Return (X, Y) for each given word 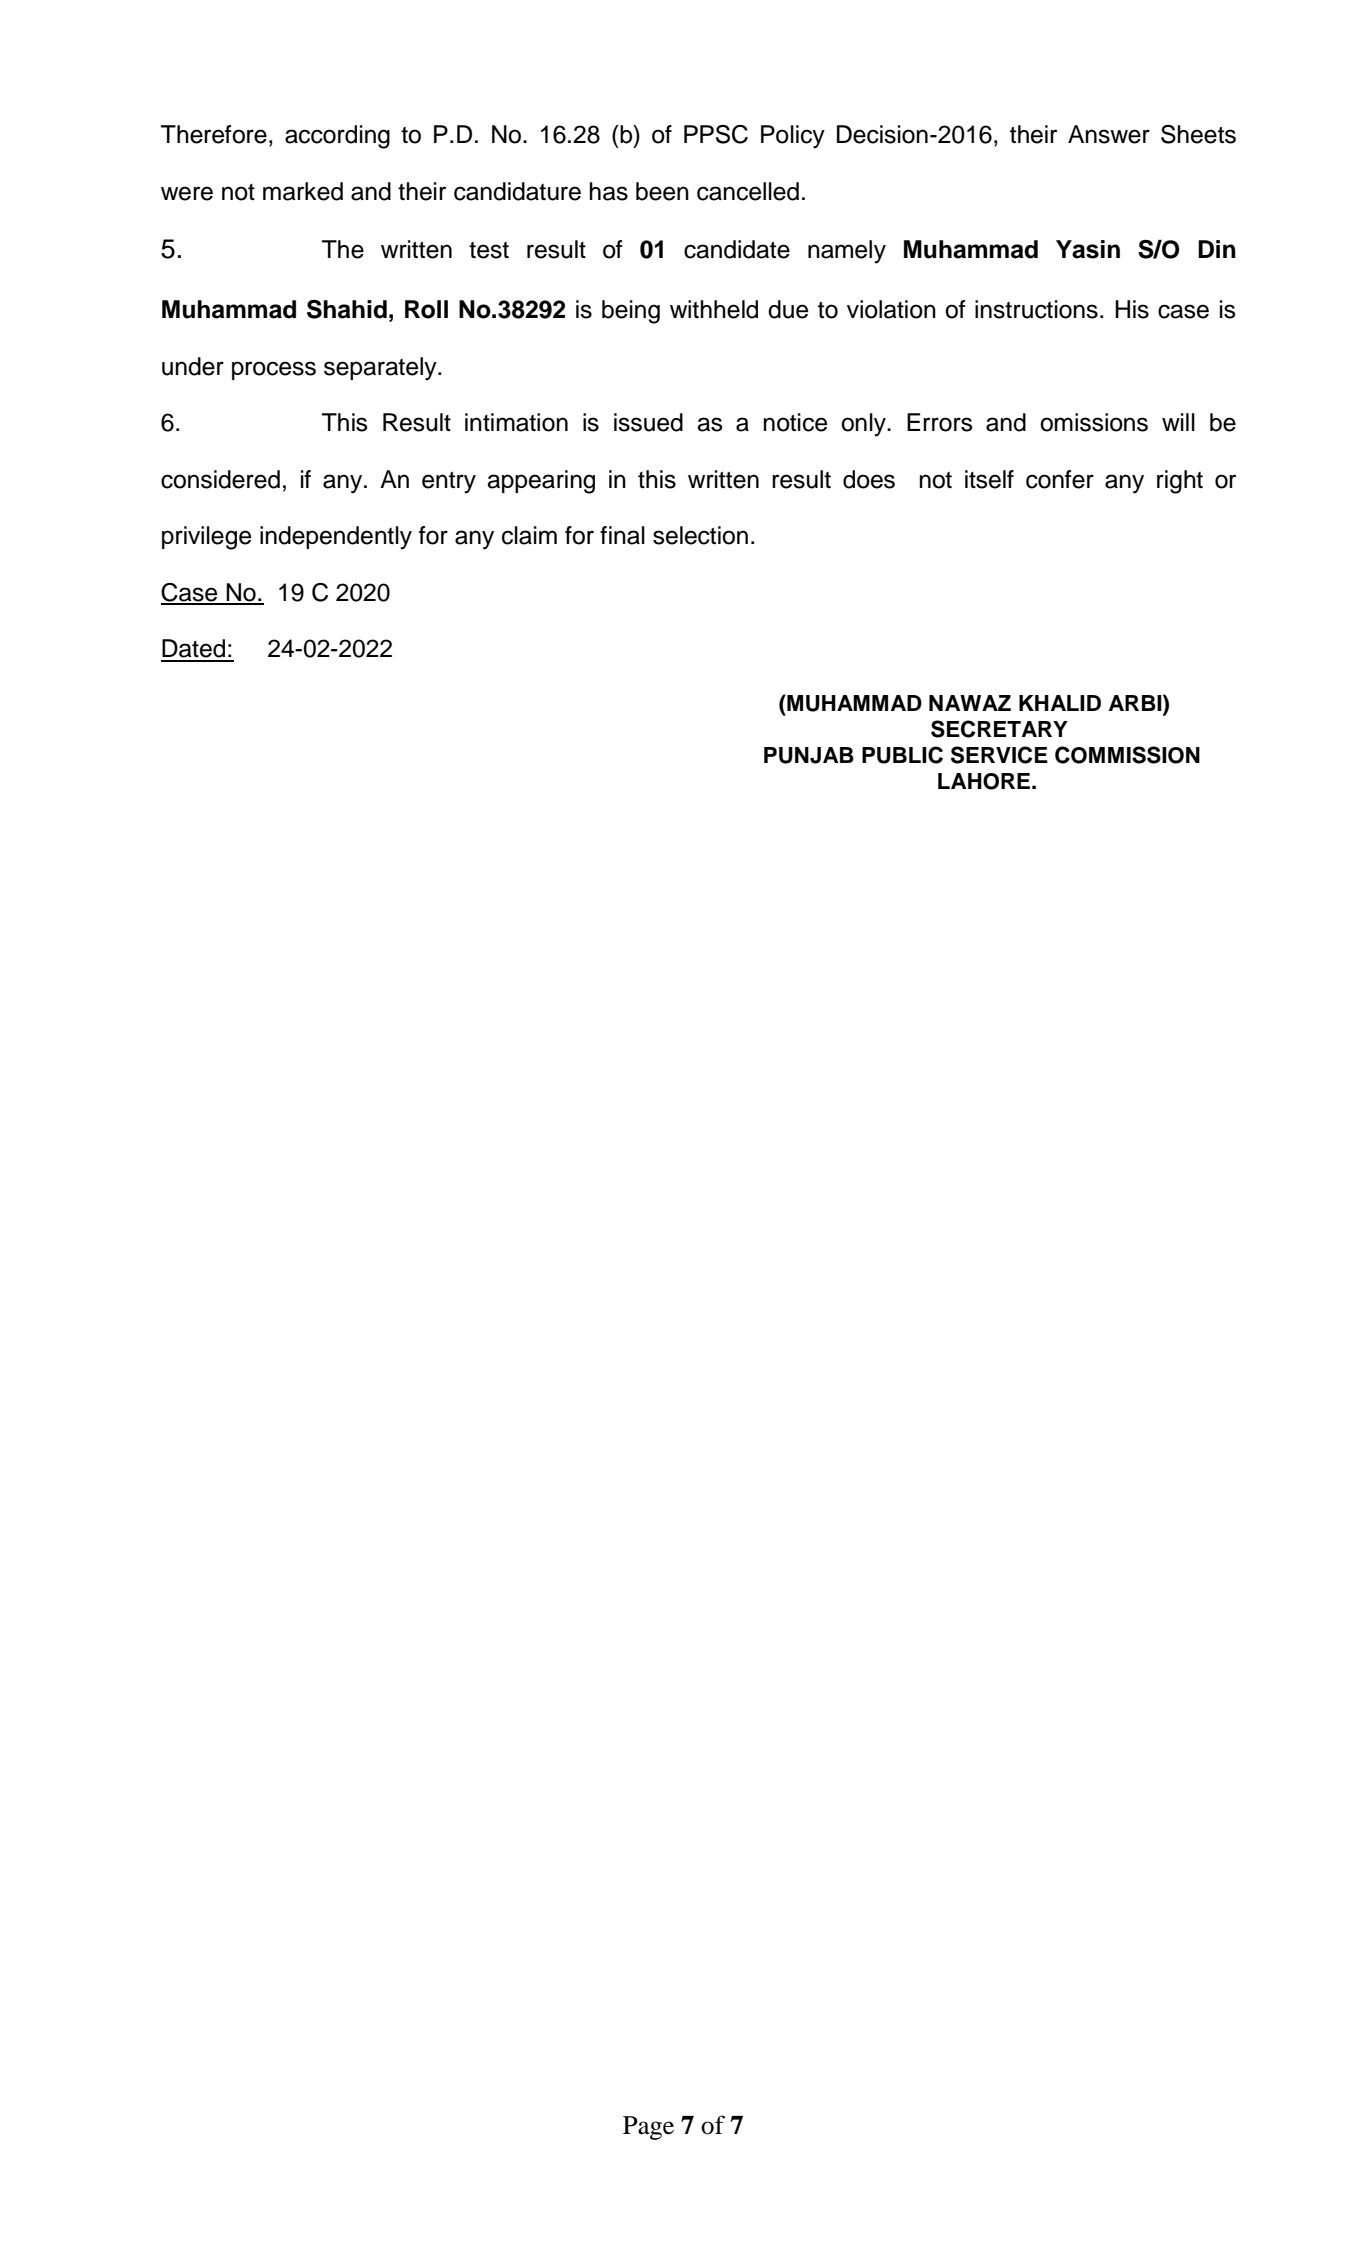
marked (303, 191)
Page (648, 2128)
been (662, 191)
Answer (1109, 134)
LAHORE (985, 781)
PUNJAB (809, 755)
